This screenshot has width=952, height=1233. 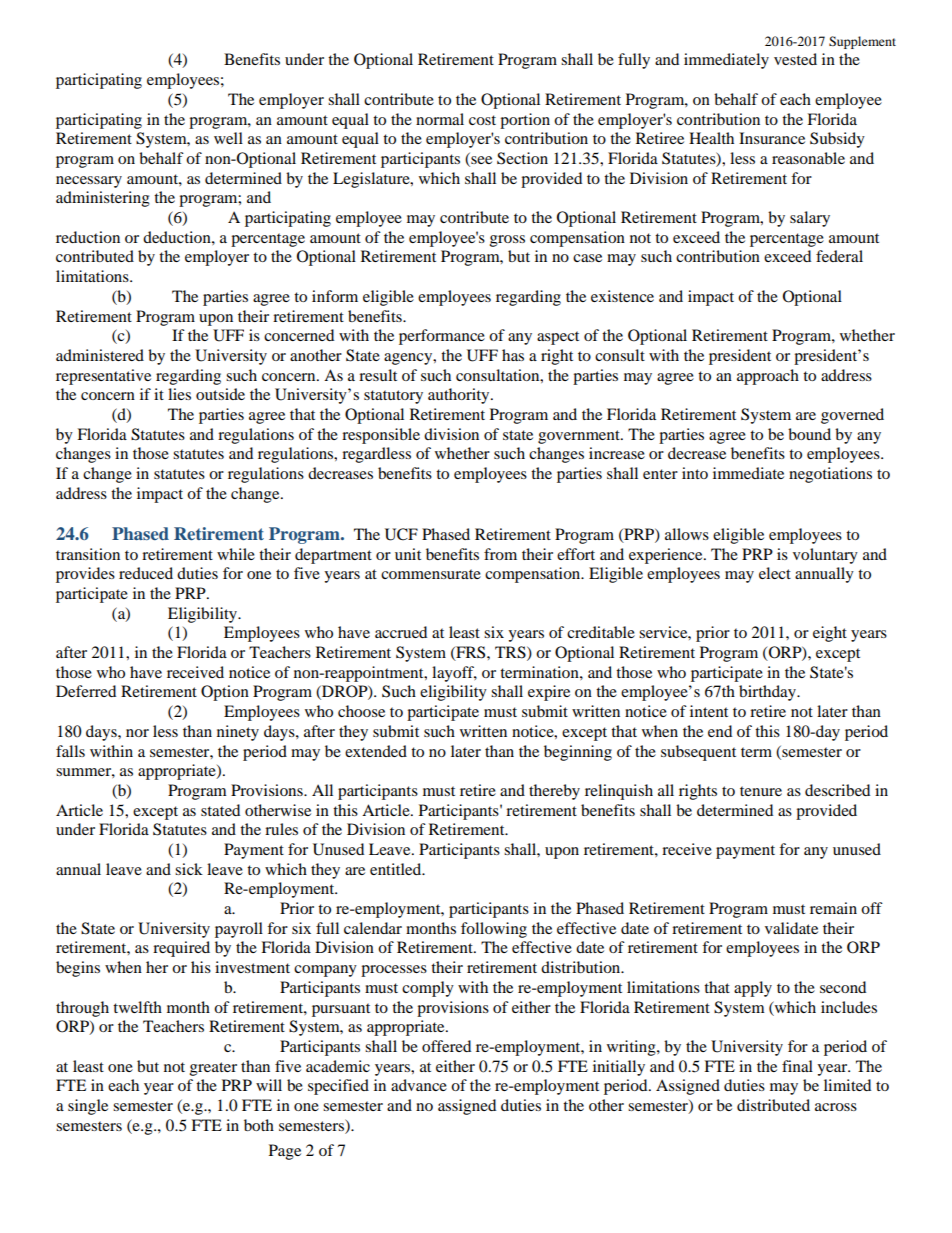 I want to click on tenure, so click(x=761, y=791).
